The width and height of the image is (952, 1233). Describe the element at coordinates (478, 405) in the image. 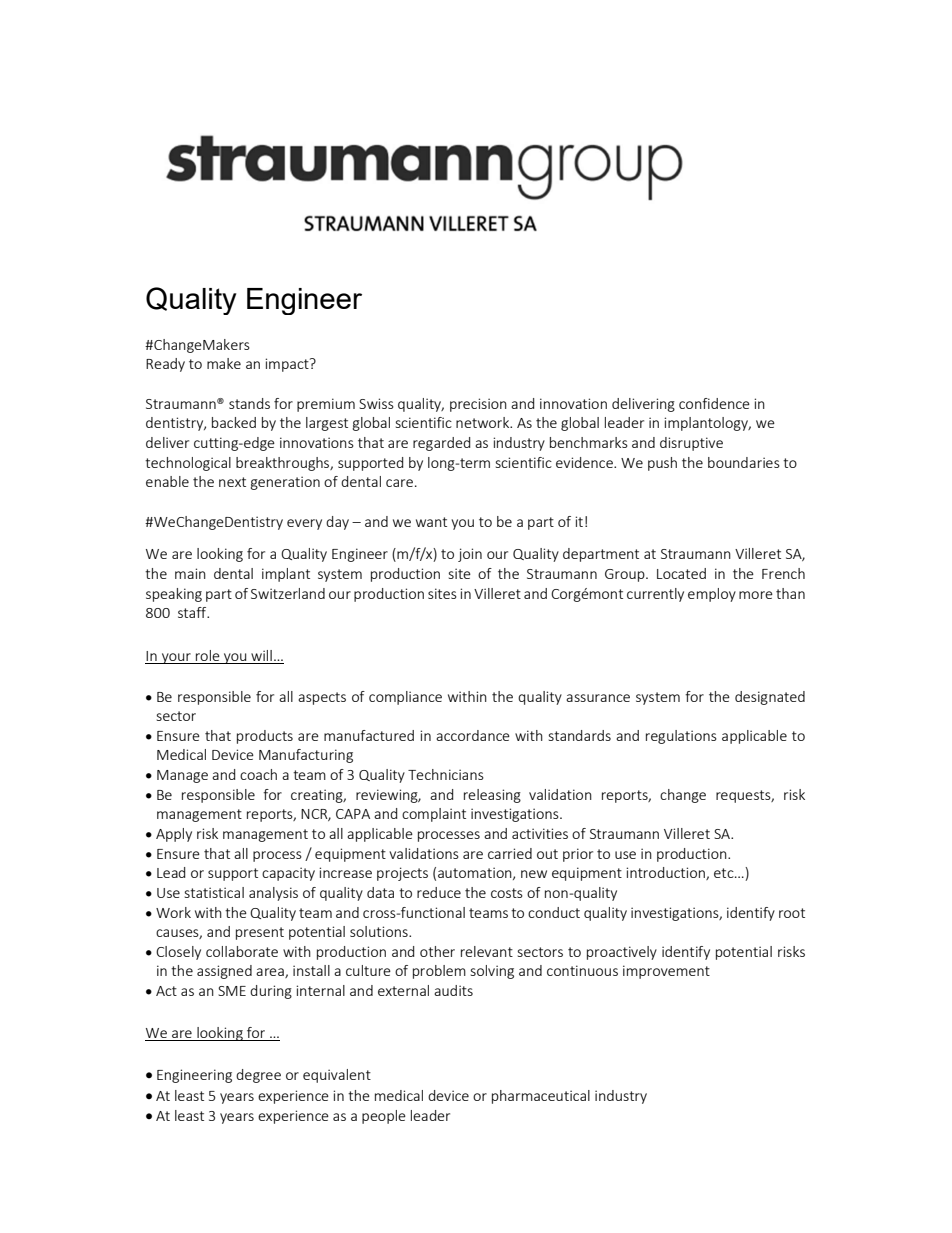

I see `precision` at that location.
